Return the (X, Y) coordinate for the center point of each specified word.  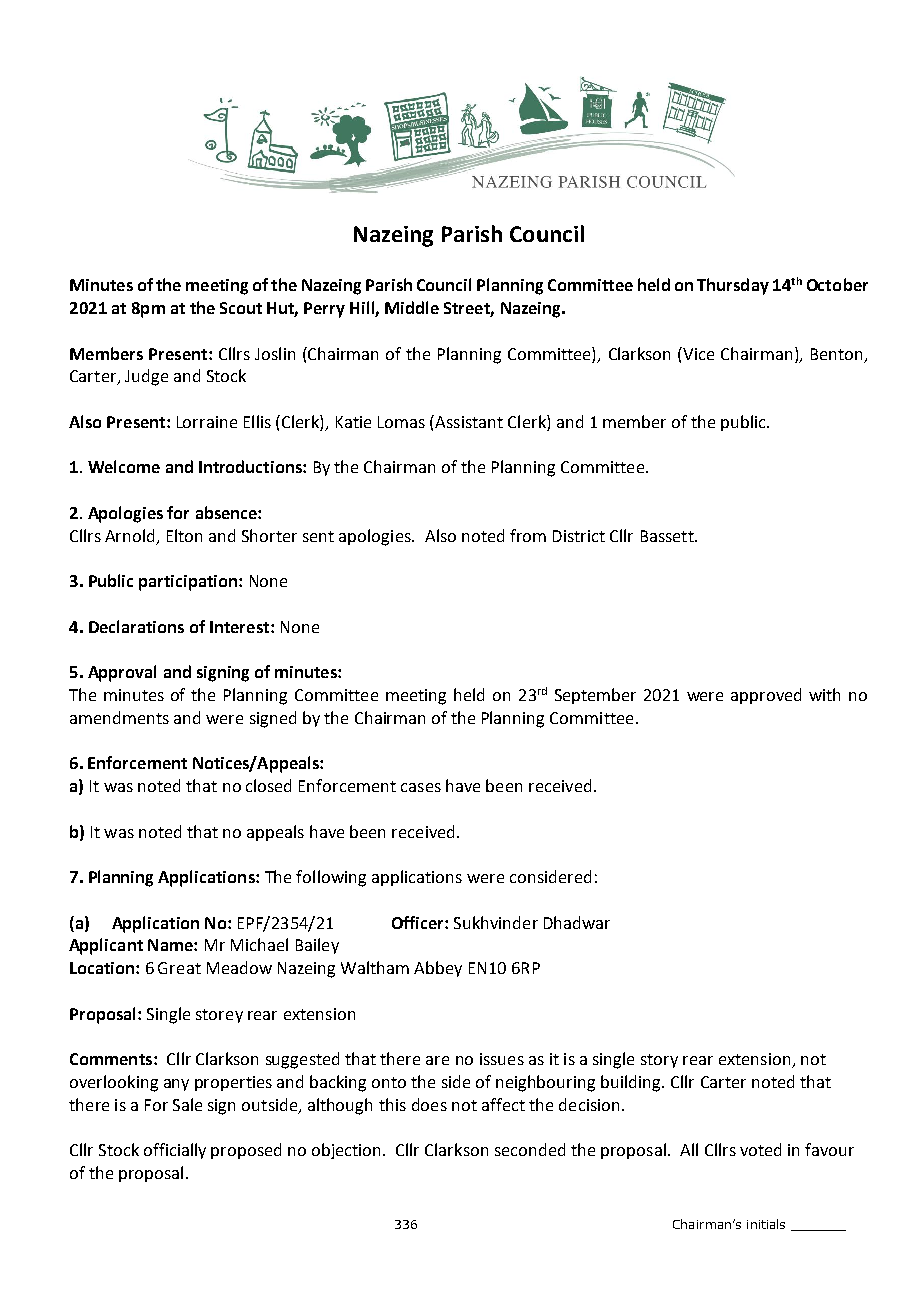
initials (766, 1224)
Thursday (733, 286)
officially (175, 1151)
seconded (530, 1149)
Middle (412, 307)
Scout (241, 308)
